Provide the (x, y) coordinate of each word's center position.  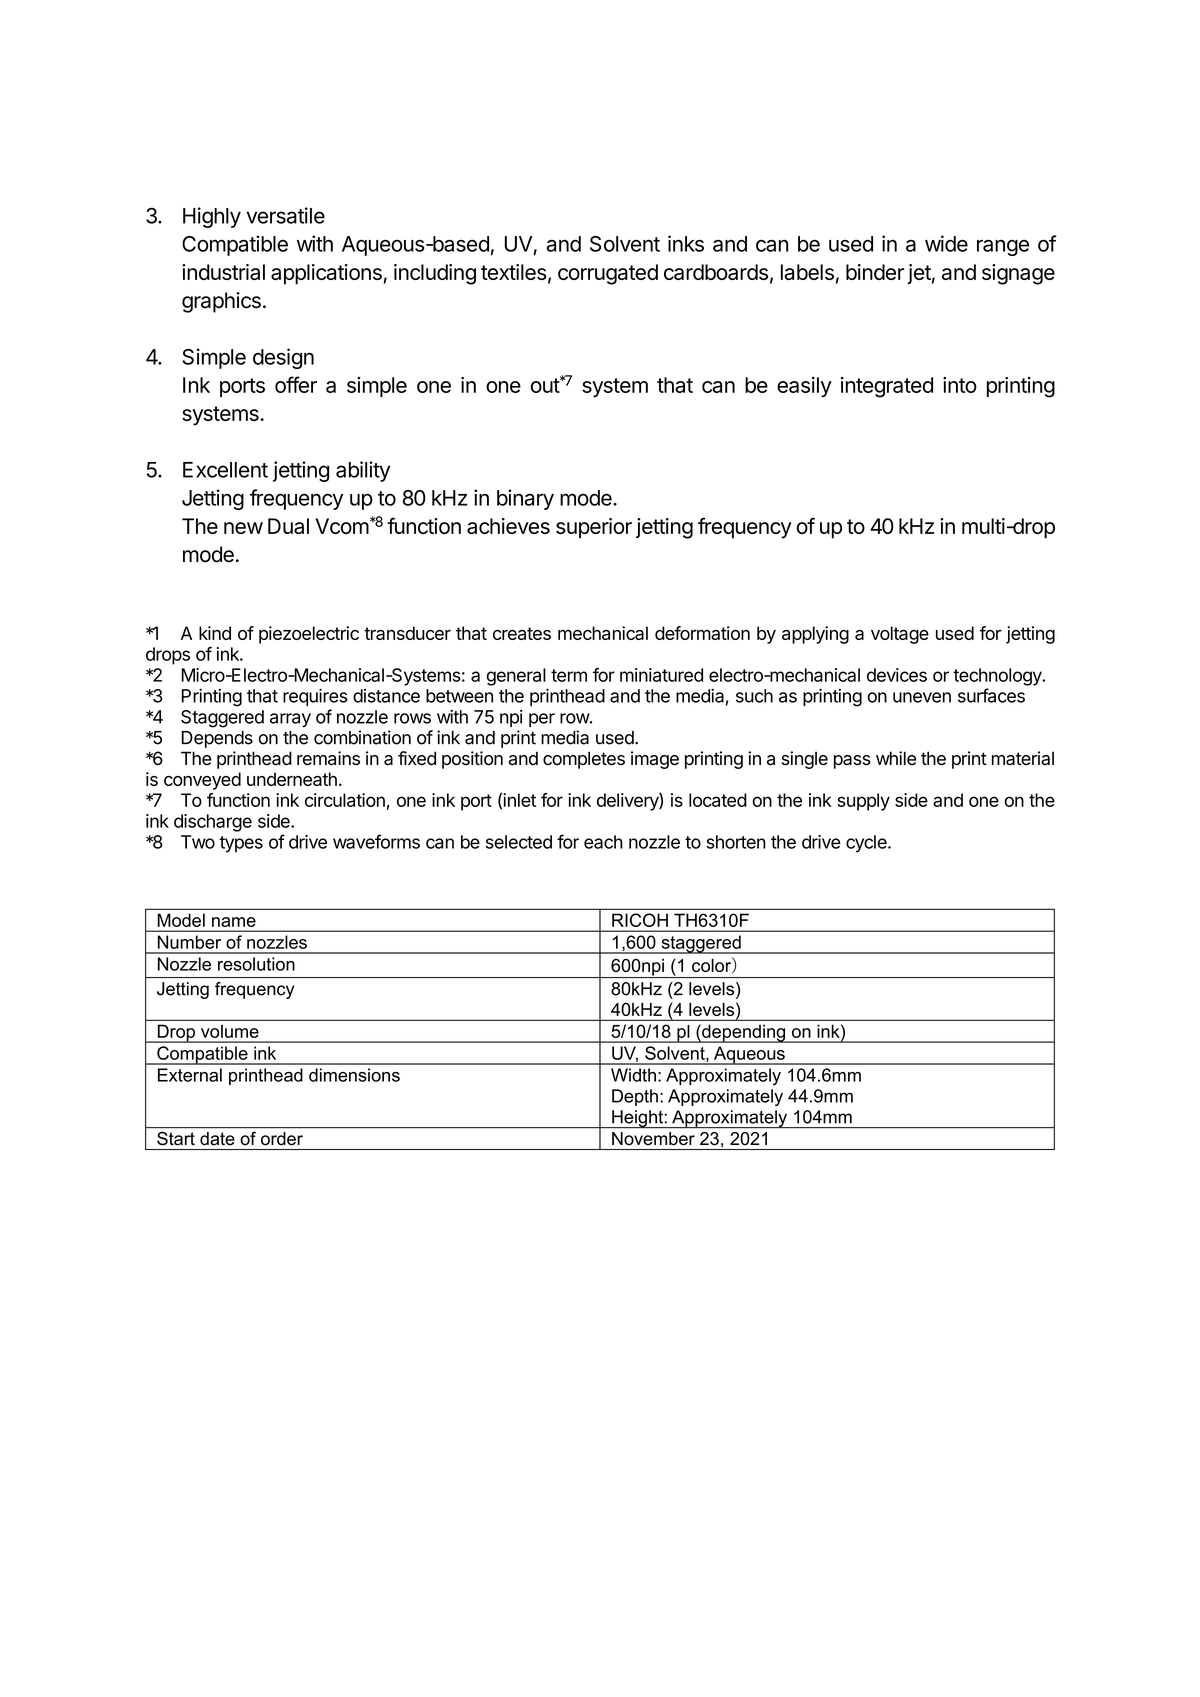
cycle (867, 844)
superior (594, 528)
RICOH (640, 920)
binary (525, 499)
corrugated (608, 274)
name (234, 922)
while (896, 758)
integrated (887, 387)
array (290, 720)
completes (584, 760)
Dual (288, 526)
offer (296, 384)
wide (946, 243)
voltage (900, 635)
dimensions (354, 1075)
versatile (285, 215)
